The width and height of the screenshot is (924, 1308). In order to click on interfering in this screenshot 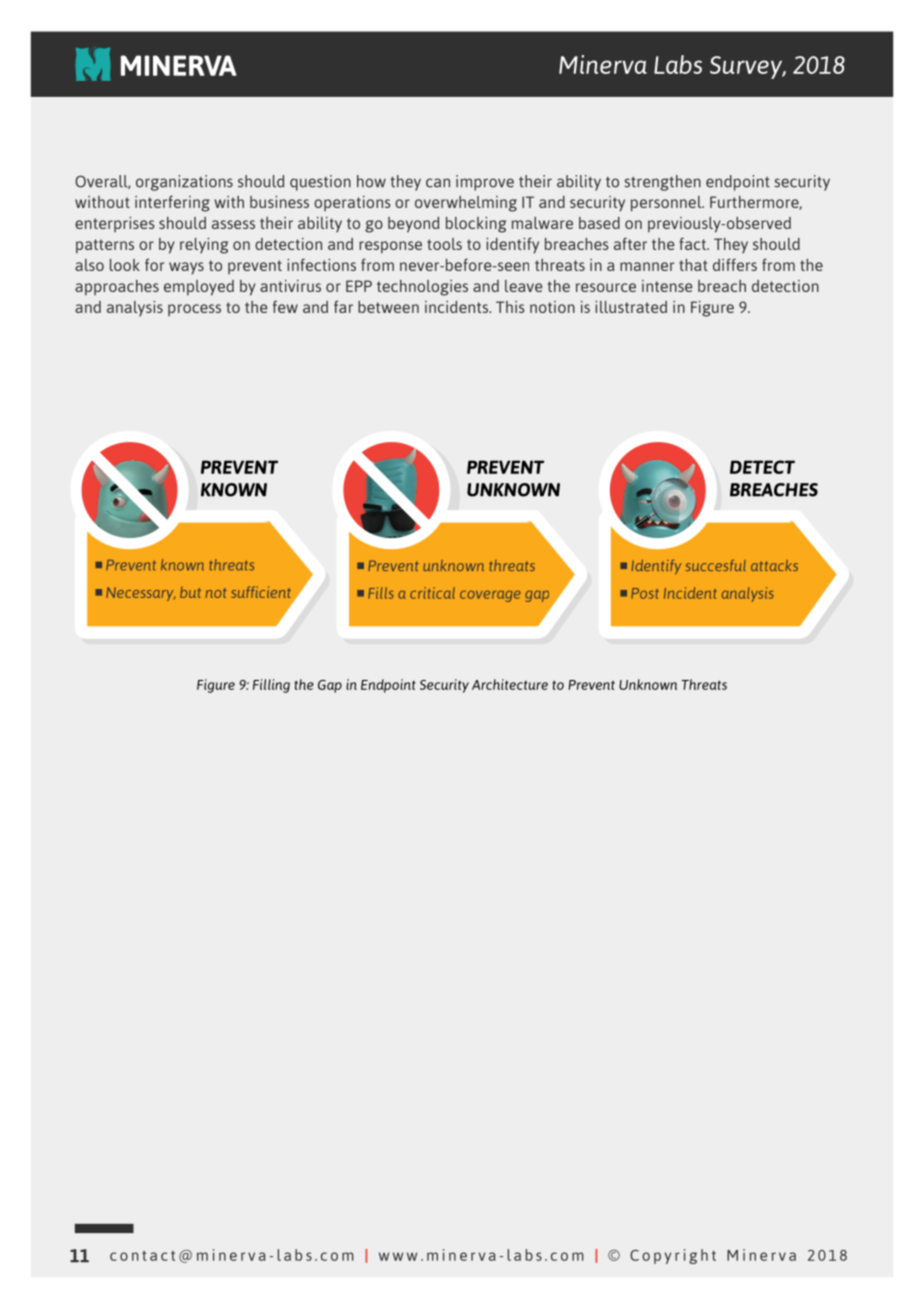, I will do `click(172, 203)`.
